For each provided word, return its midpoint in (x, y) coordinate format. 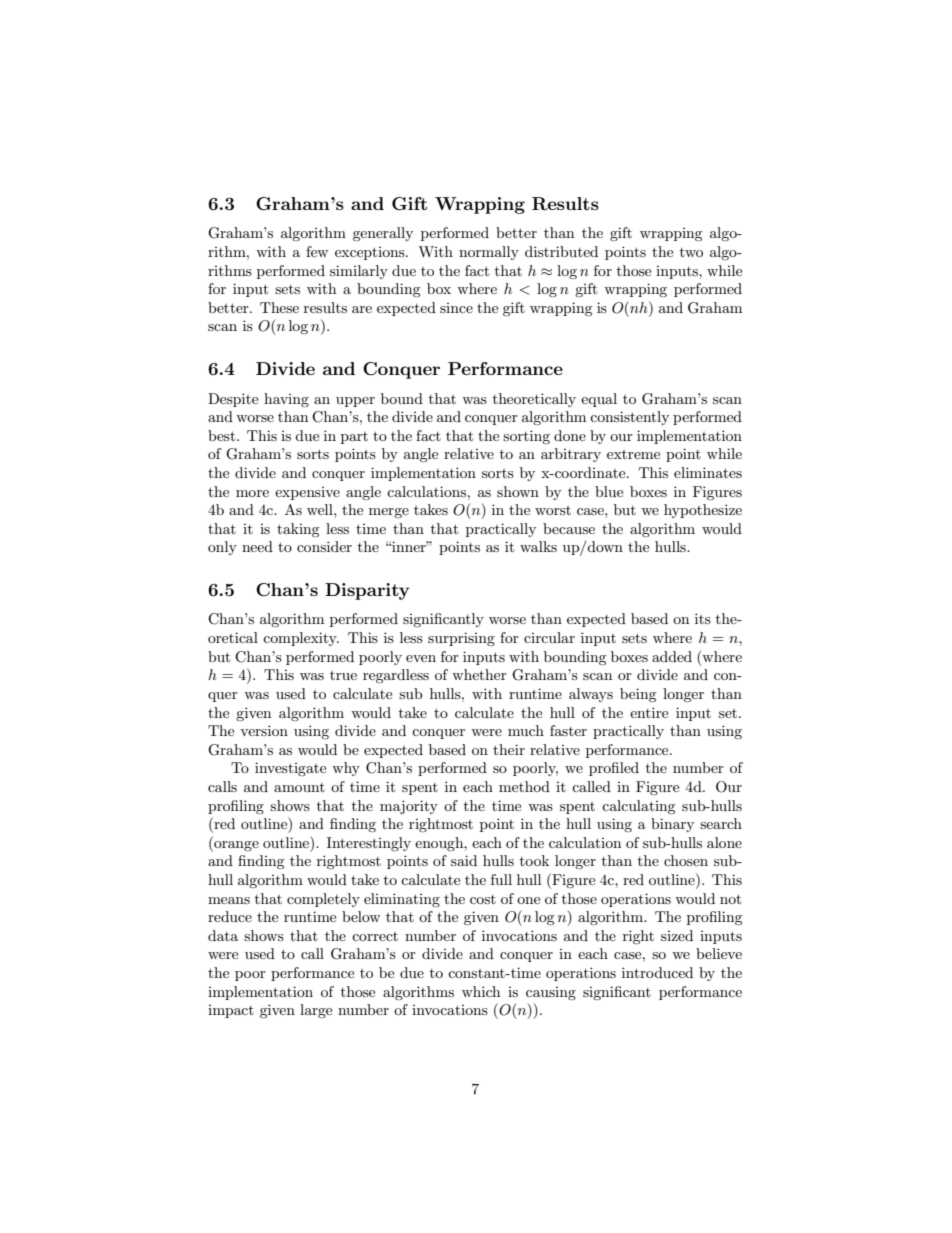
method (524, 786)
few (317, 251)
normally (489, 253)
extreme (633, 454)
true (343, 675)
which (481, 991)
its (703, 618)
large (316, 1011)
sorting (526, 437)
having (286, 400)
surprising (461, 639)
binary (672, 825)
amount (299, 787)
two (691, 252)
